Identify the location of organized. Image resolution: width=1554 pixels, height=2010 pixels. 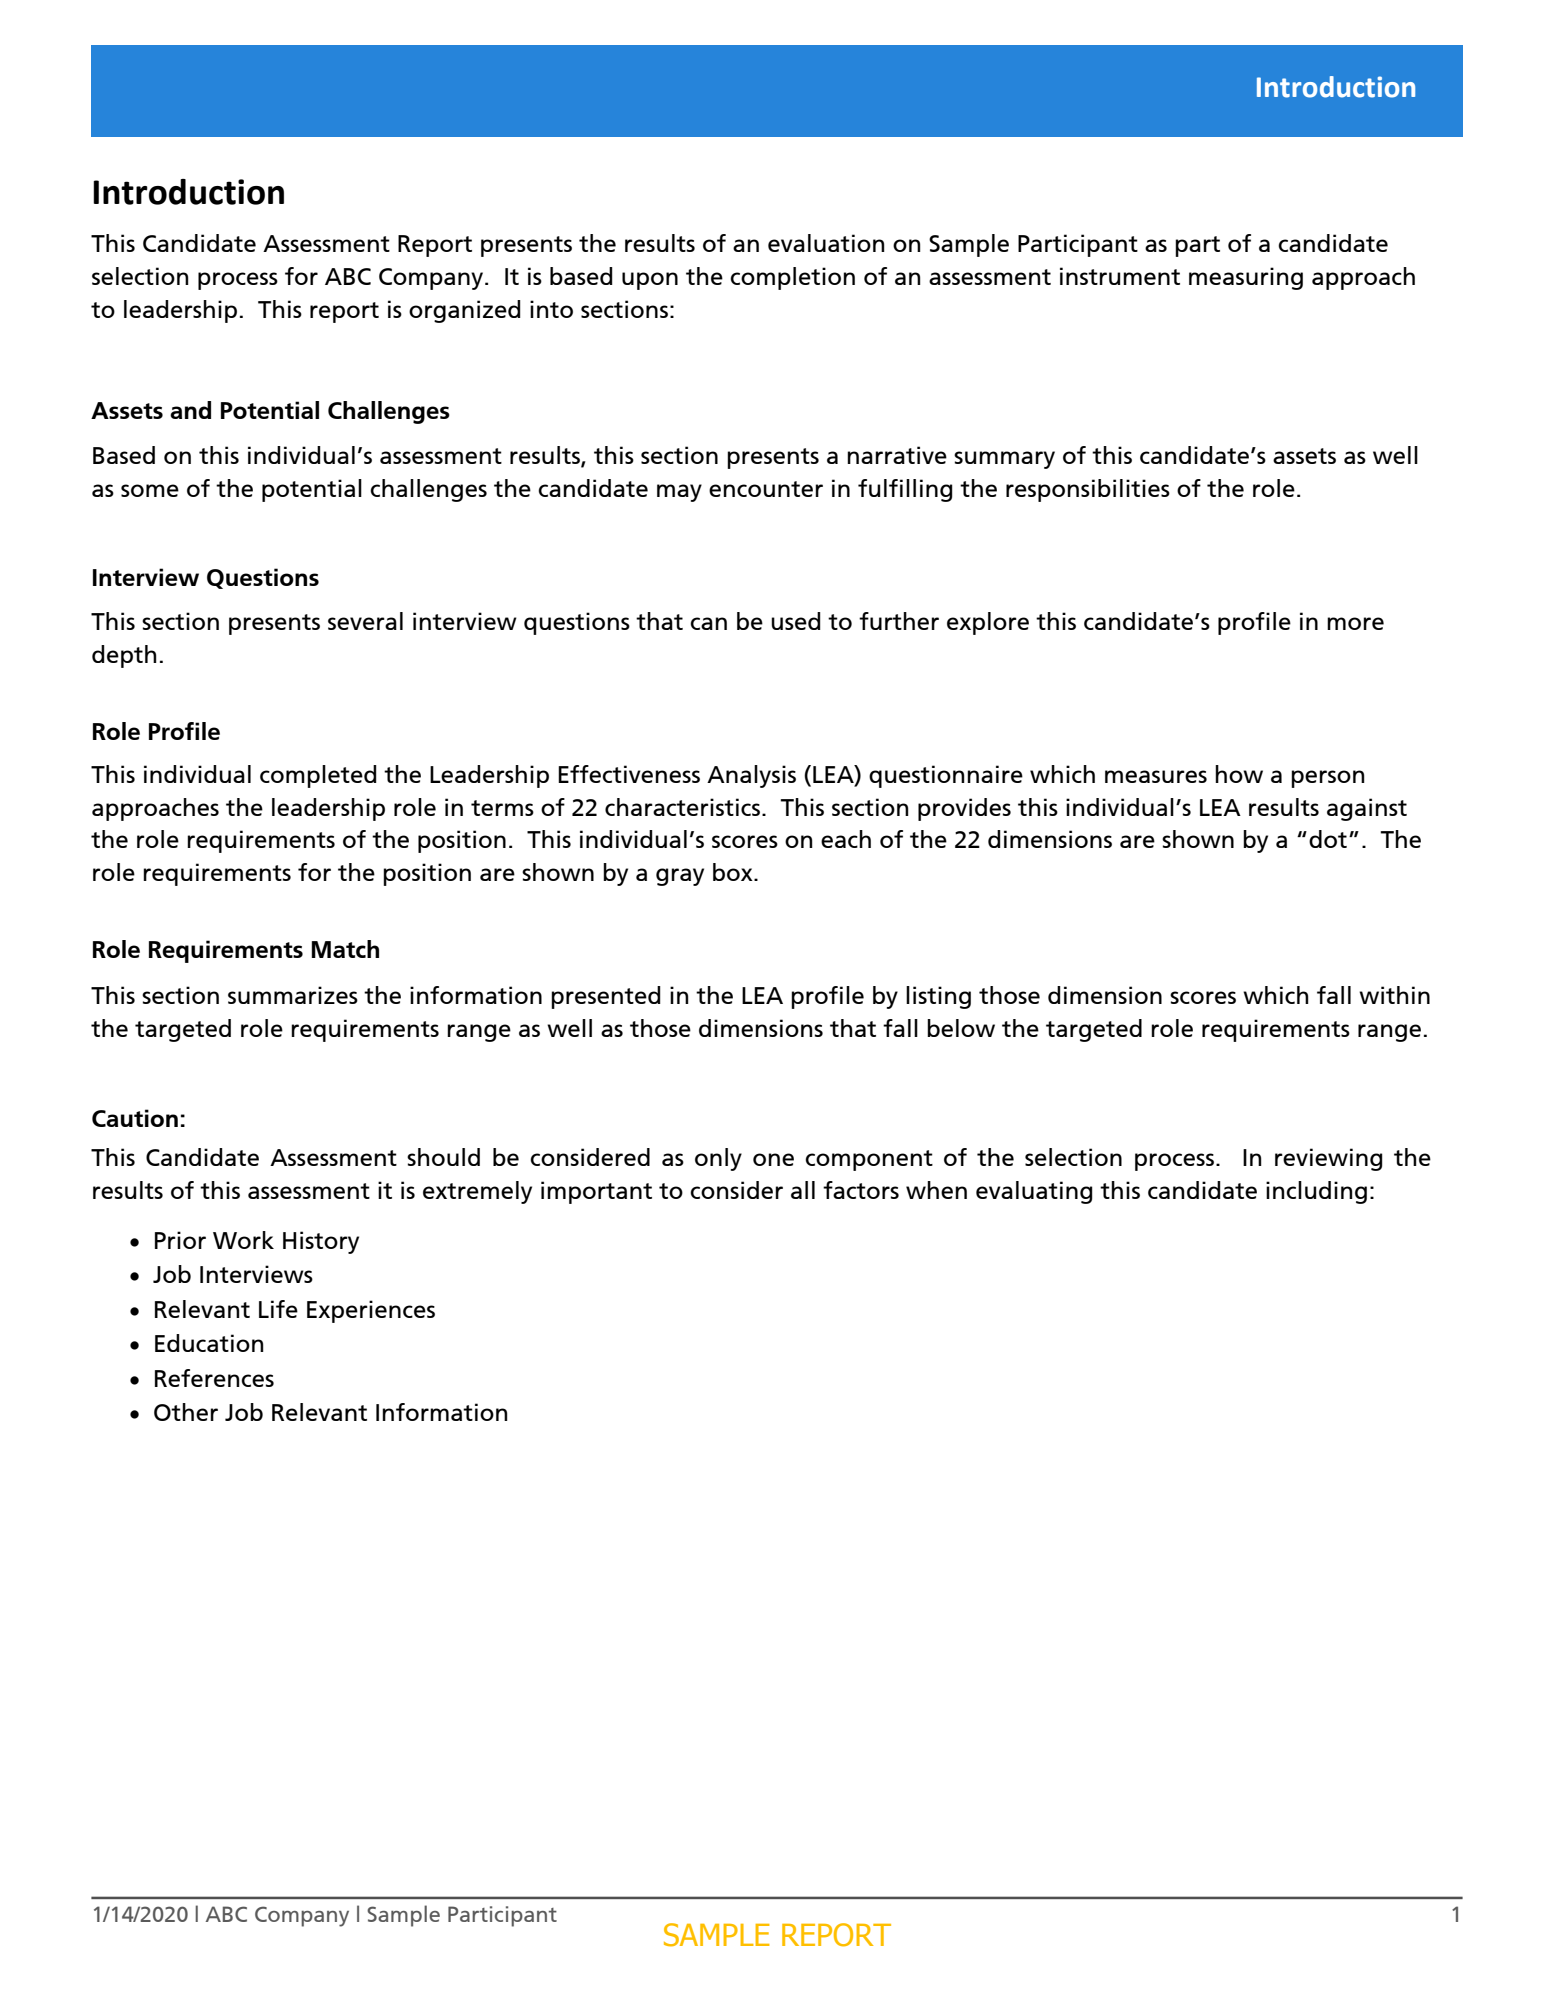
(465, 311).
